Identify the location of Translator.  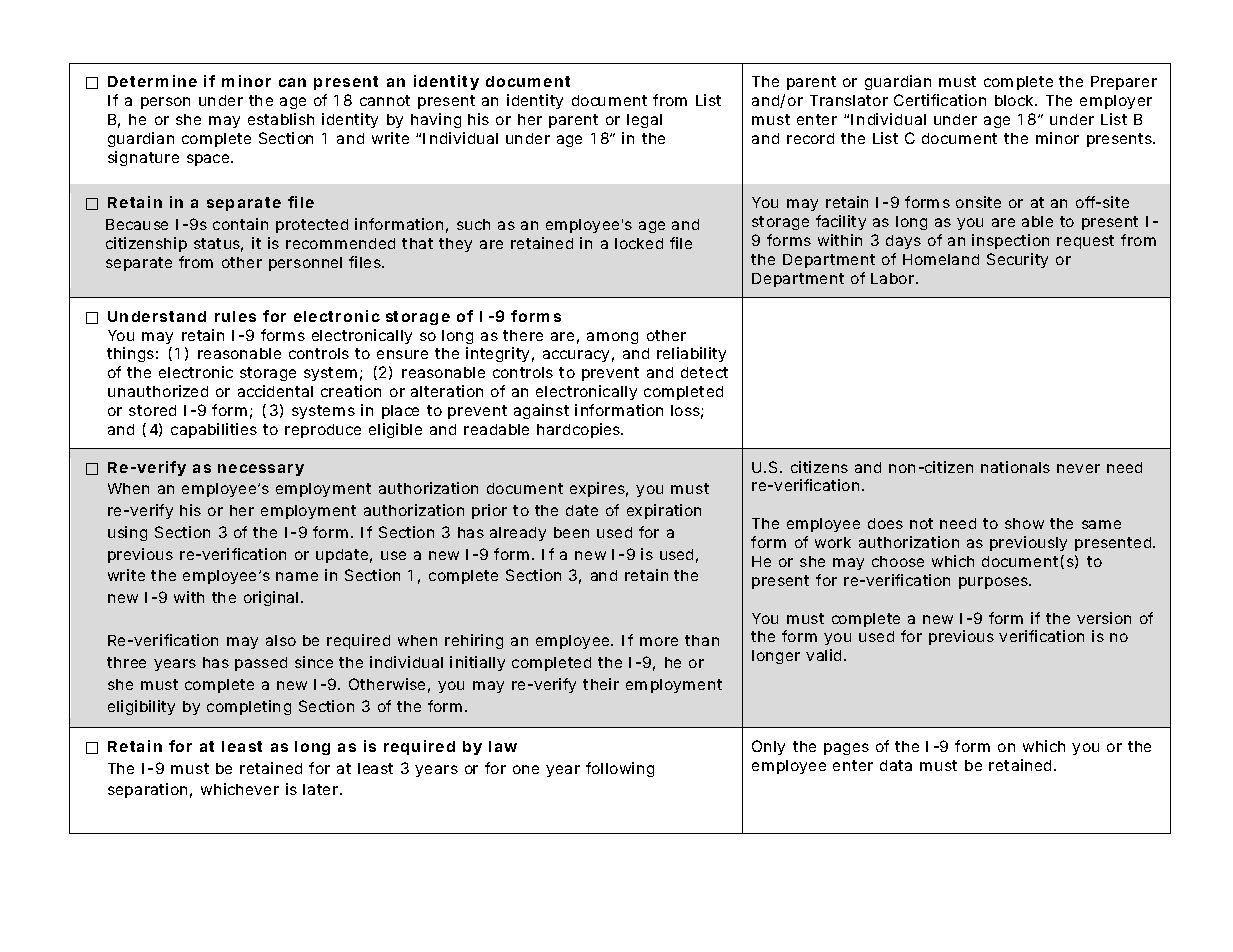
(849, 100).
